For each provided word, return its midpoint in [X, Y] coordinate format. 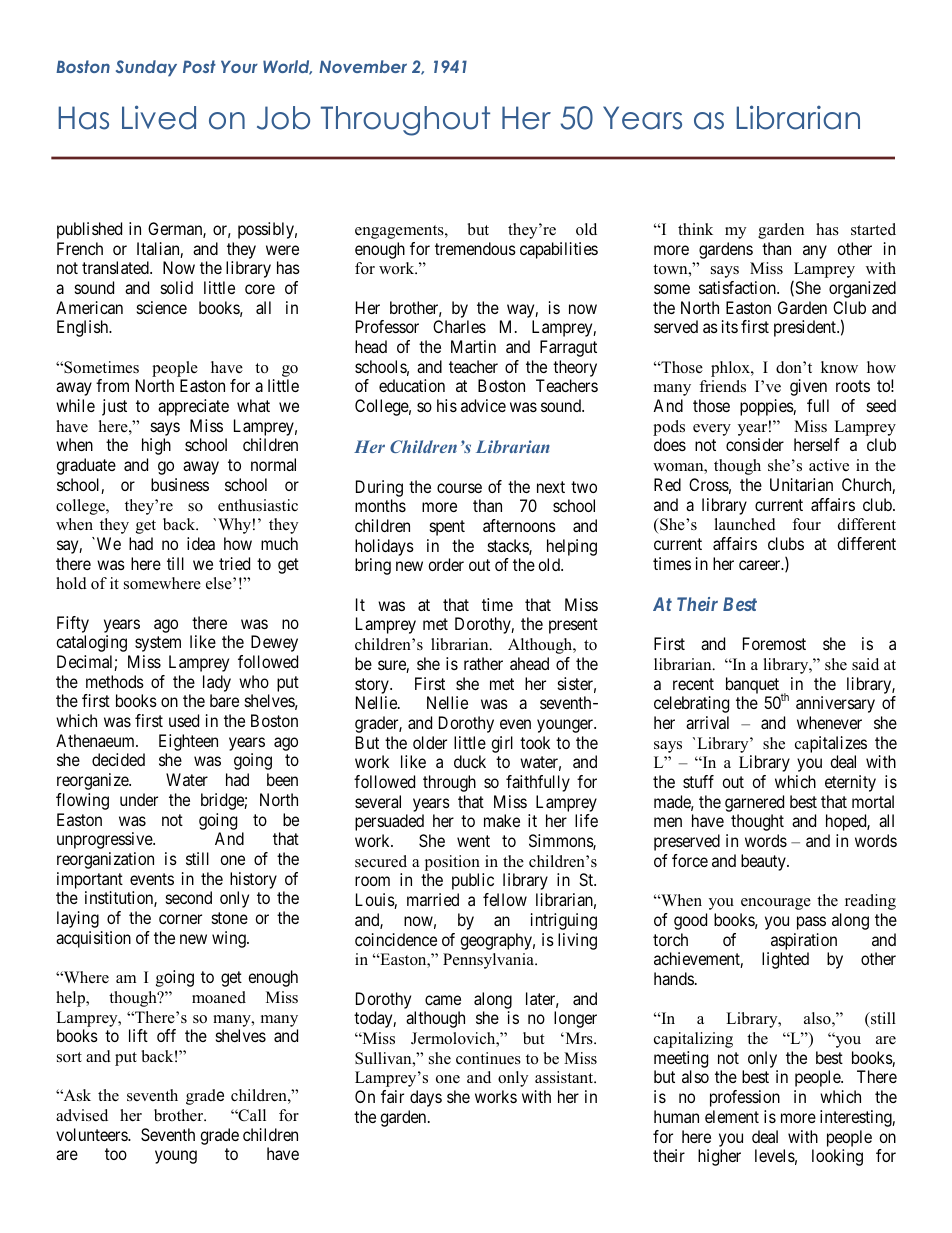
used [184, 720]
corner [180, 919]
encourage [776, 904]
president [806, 328]
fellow [505, 899]
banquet [754, 686]
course [459, 488]
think [695, 229]
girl [502, 744]
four [806, 524]
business [180, 484]
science [162, 307]
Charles [459, 326]
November [363, 66]
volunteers [92, 1134]
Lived [159, 117]
